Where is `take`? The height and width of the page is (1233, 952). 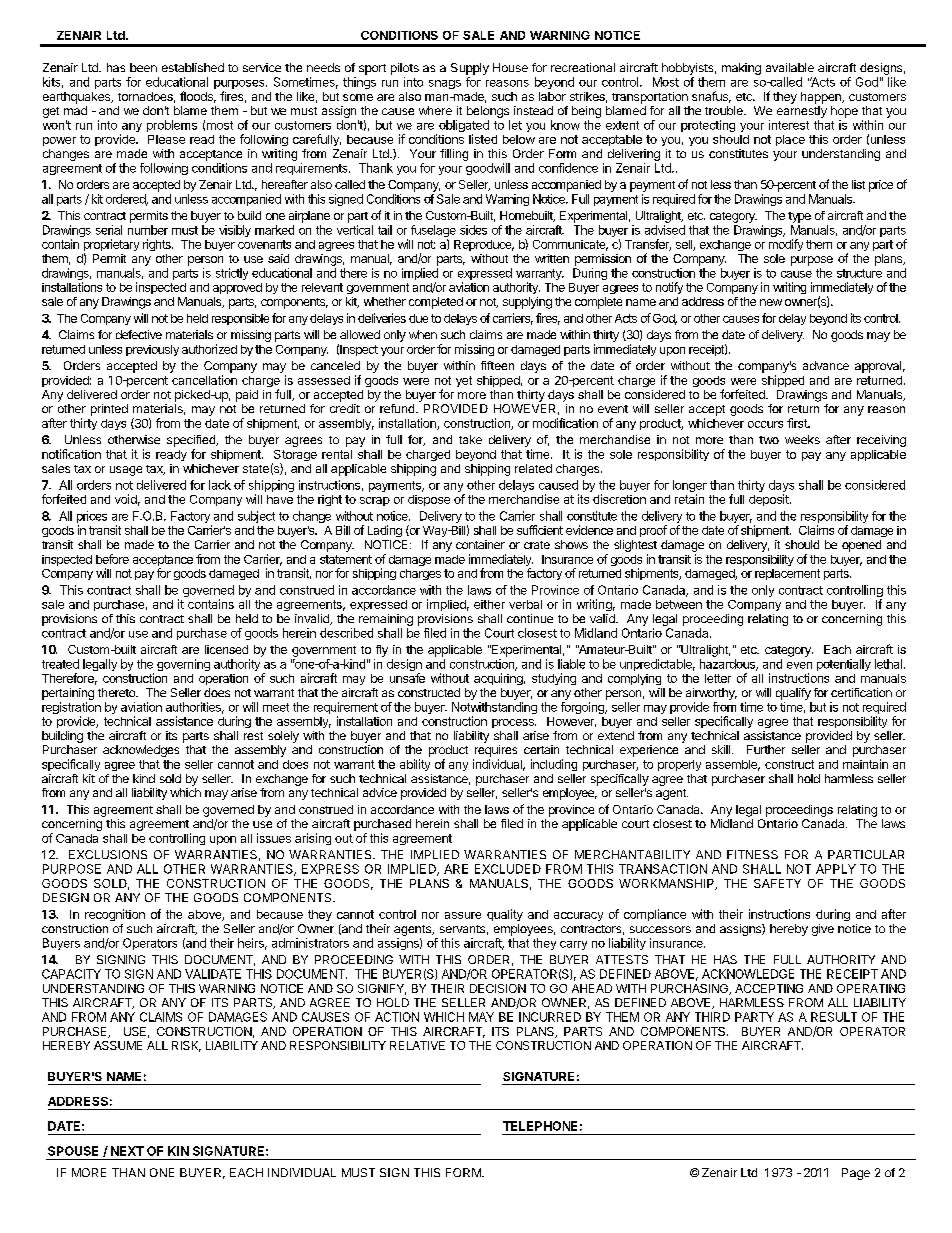
take is located at coordinates (470, 439).
